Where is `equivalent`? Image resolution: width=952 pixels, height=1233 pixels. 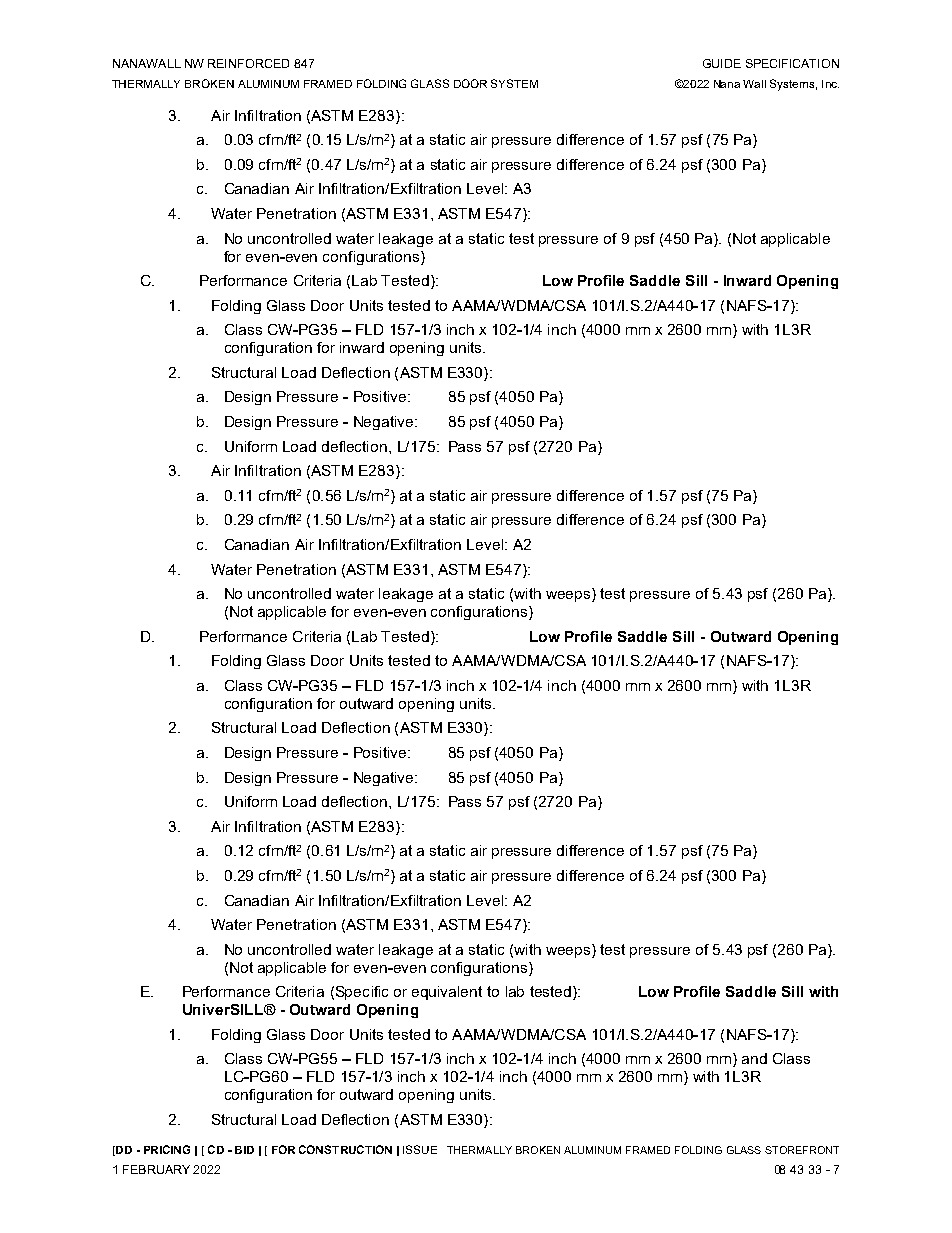 equivalent is located at coordinates (447, 993).
